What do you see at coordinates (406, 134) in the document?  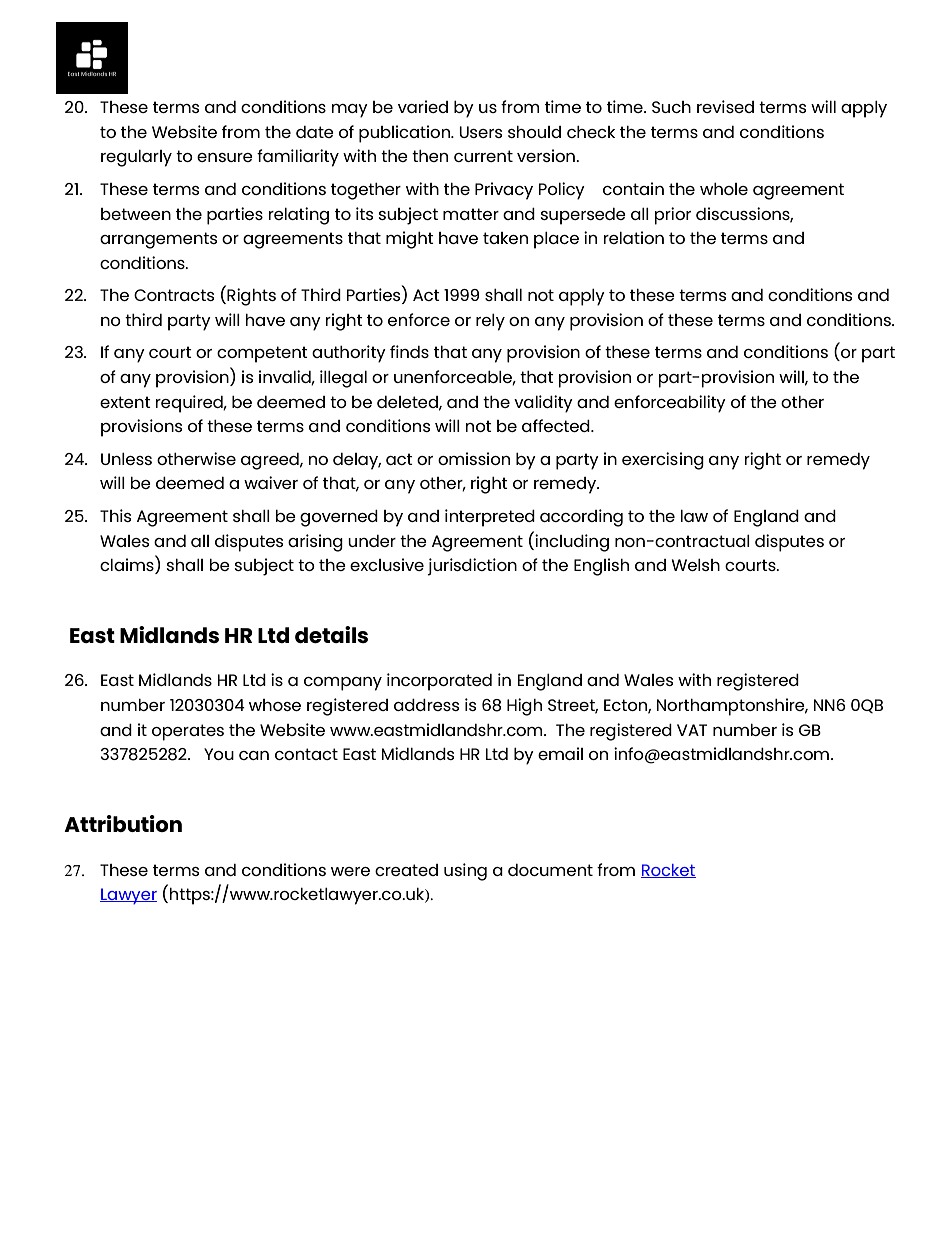 I see `publication` at bounding box center [406, 134].
